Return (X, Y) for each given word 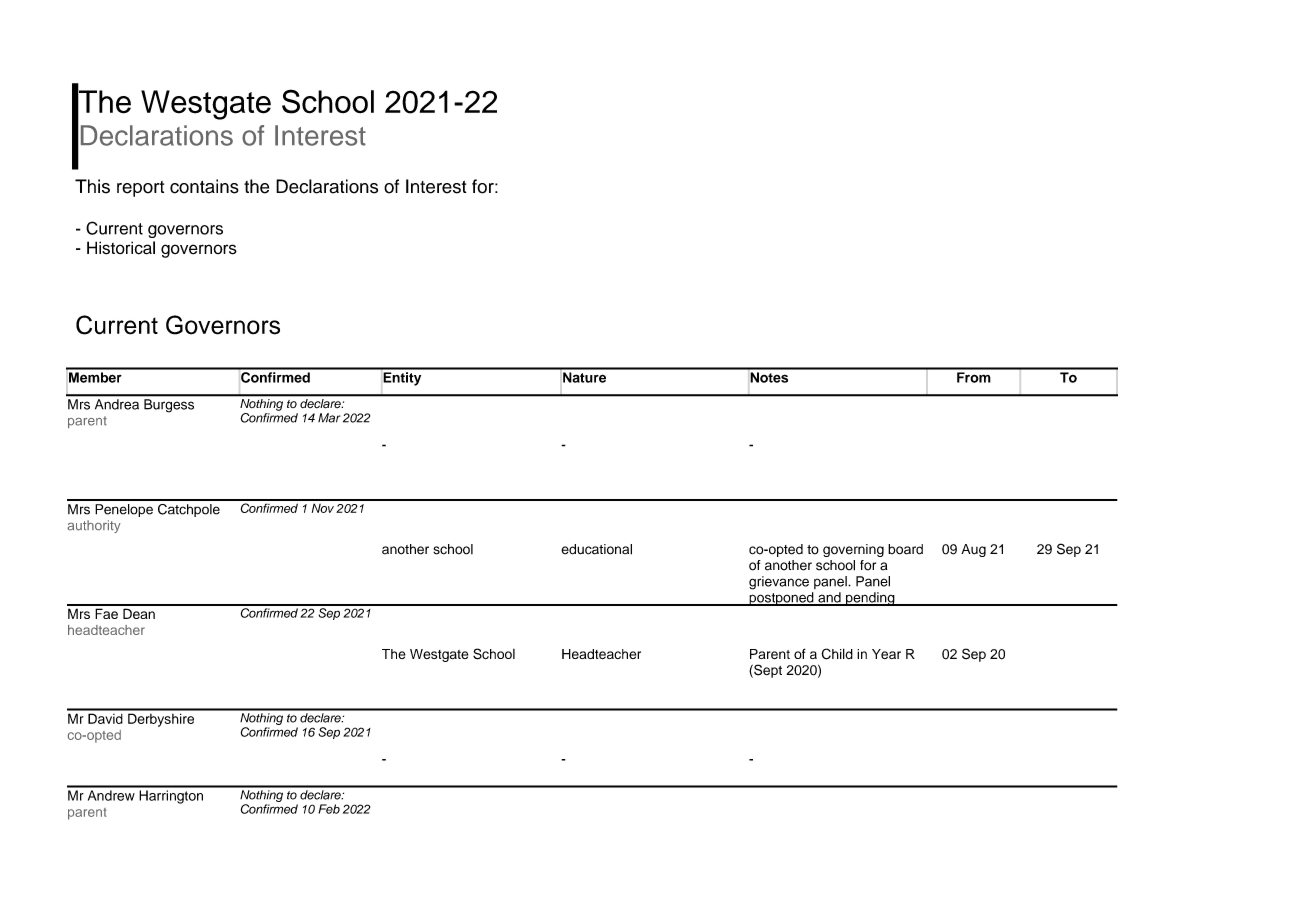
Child (837, 654)
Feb (329, 809)
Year (886, 654)
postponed (781, 599)
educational (596, 549)
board (905, 549)
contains (204, 186)
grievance (779, 583)
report (140, 189)
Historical (121, 248)
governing (853, 550)
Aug (973, 550)
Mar (329, 418)
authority (94, 526)
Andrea (117, 404)
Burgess (169, 405)
